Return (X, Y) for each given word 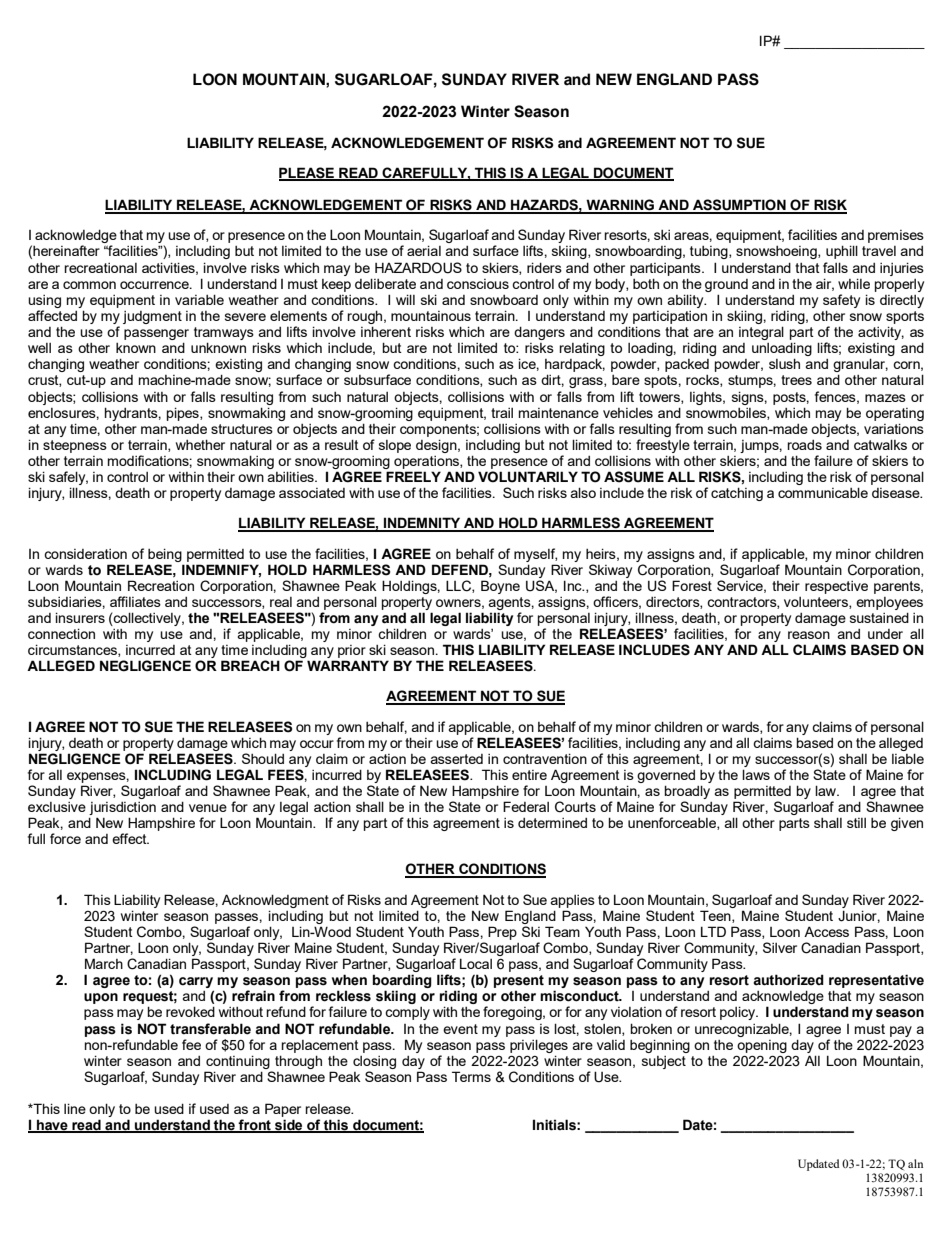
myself (535, 555)
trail (502, 413)
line (75, 1108)
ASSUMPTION (739, 206)
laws (756, 774)
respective (836, 587)
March (104, 963)
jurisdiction (122, 808)
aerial (424, 250)
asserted (457, 759)
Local (476, 963)
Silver (780, 947)
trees (796, 380)
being (165, 555)
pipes (184, 414)
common (89, 285)
